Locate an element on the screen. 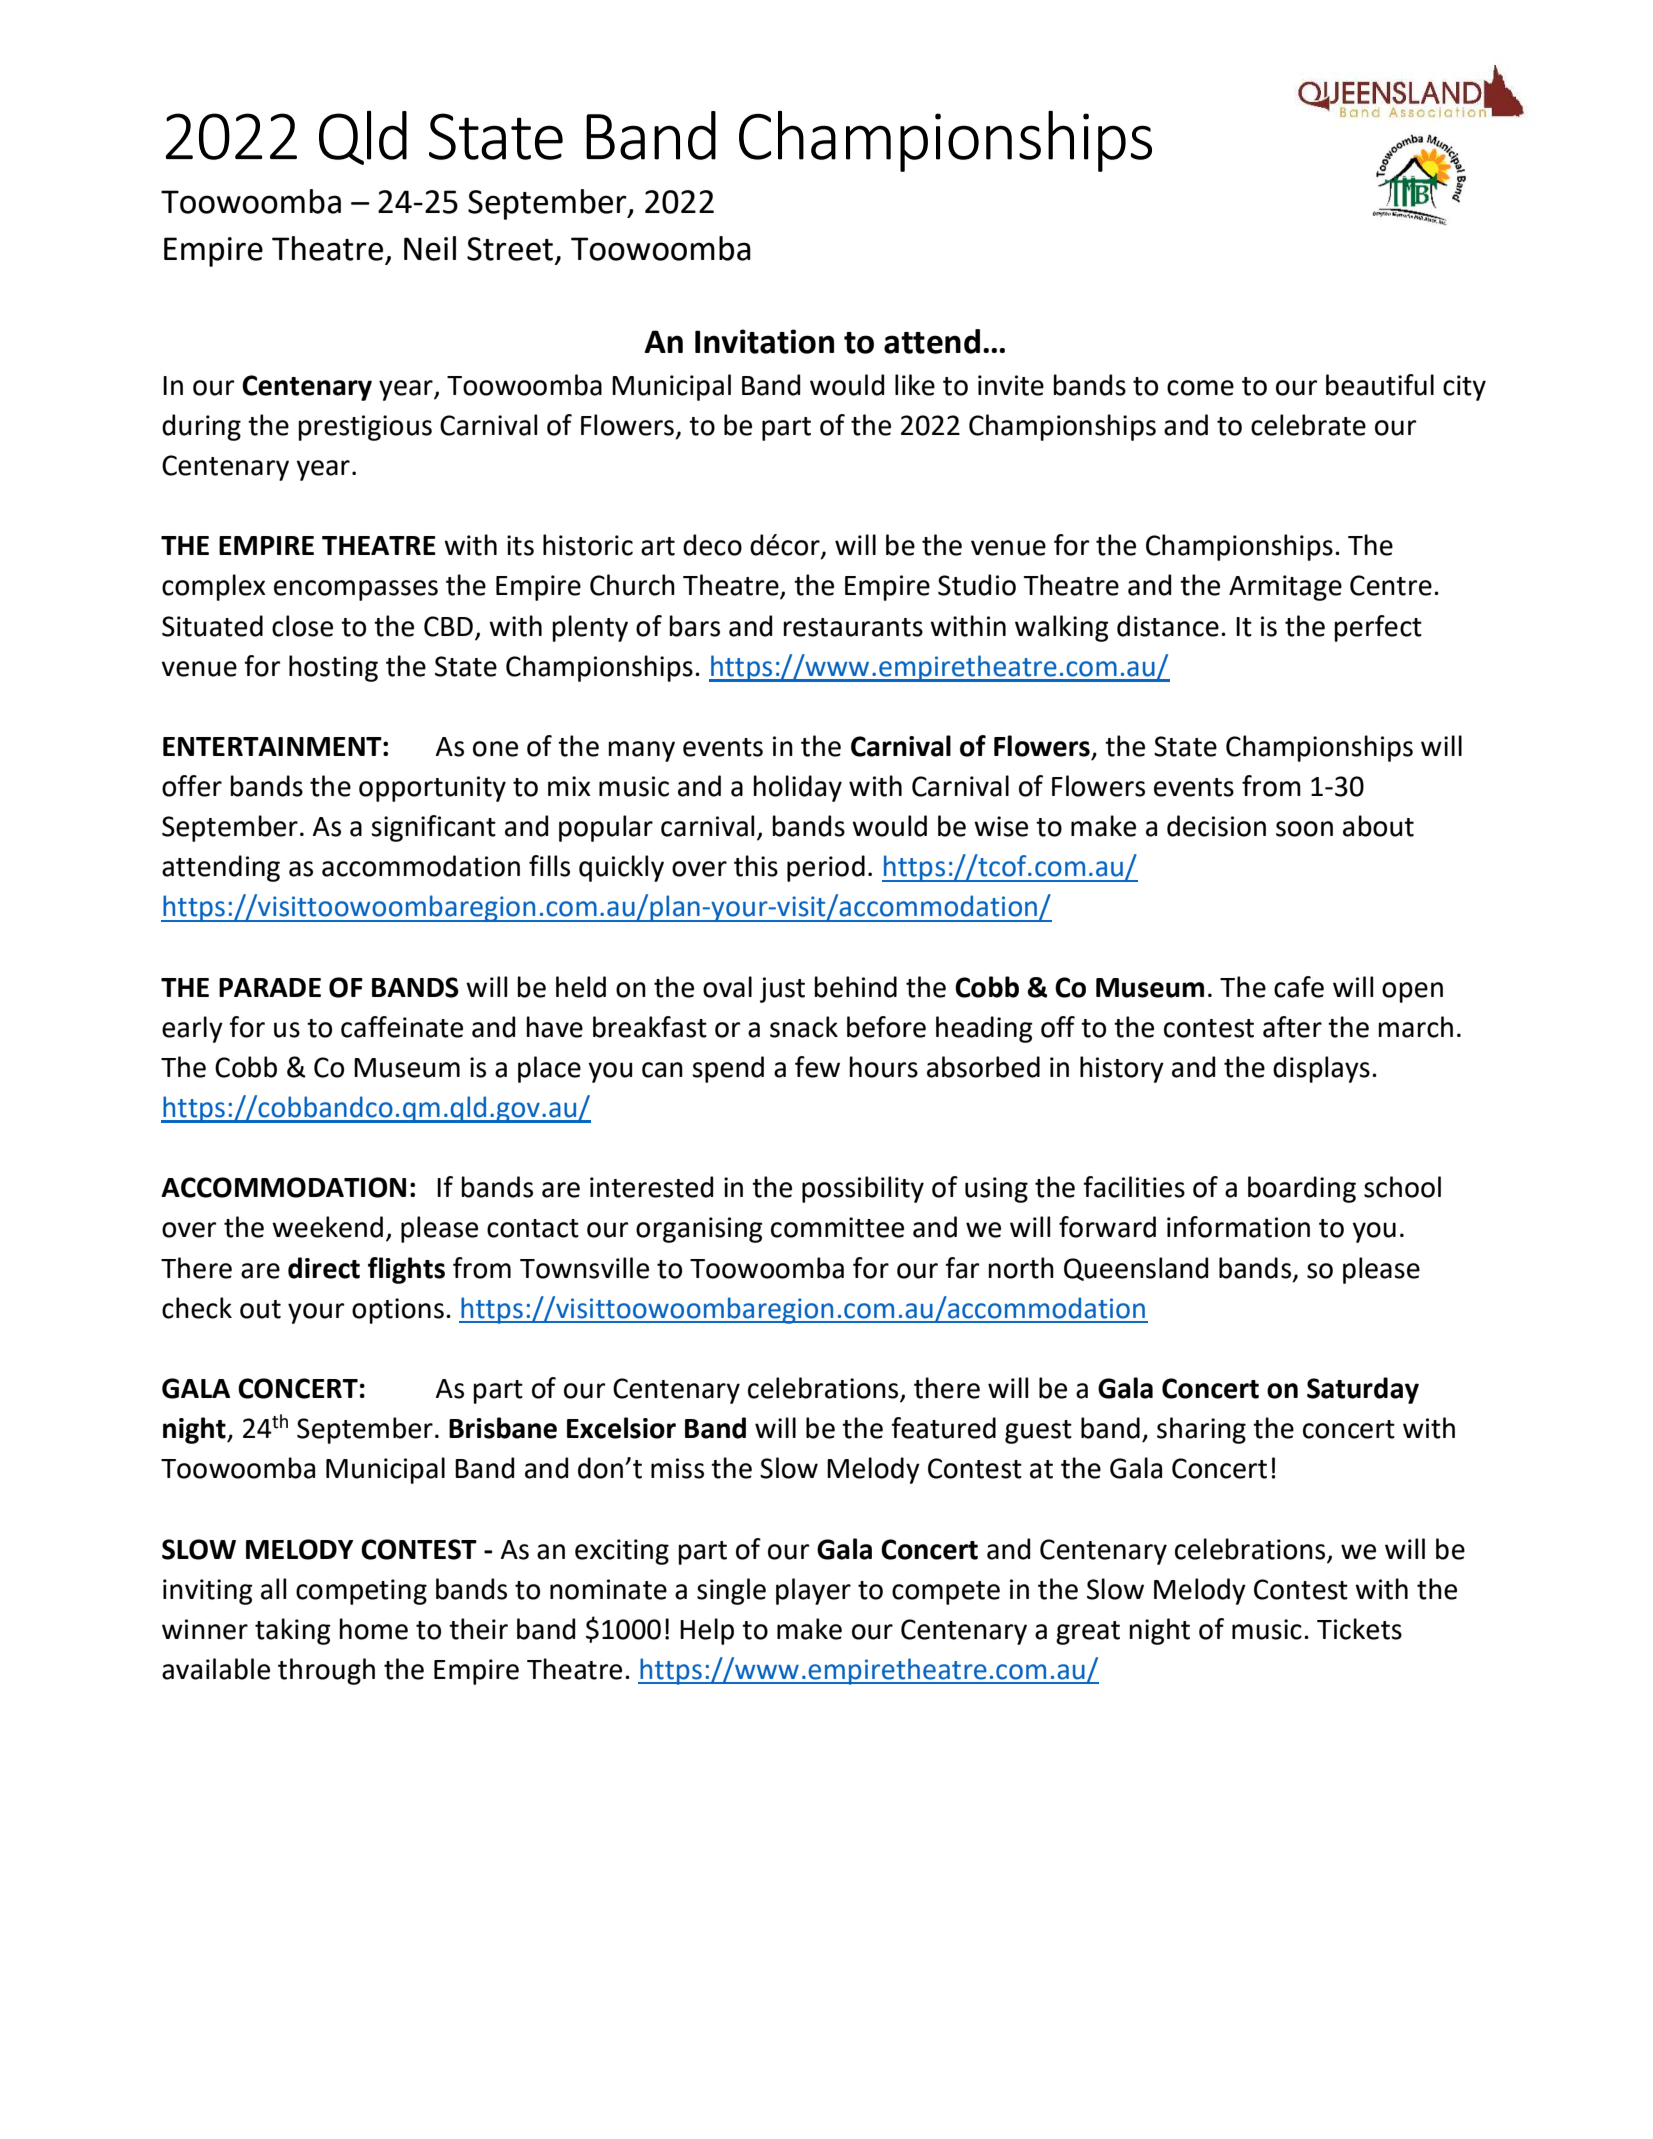 The height and width of the screenshot is (2139, 1653). home is located at coordinates (373, 1629).
